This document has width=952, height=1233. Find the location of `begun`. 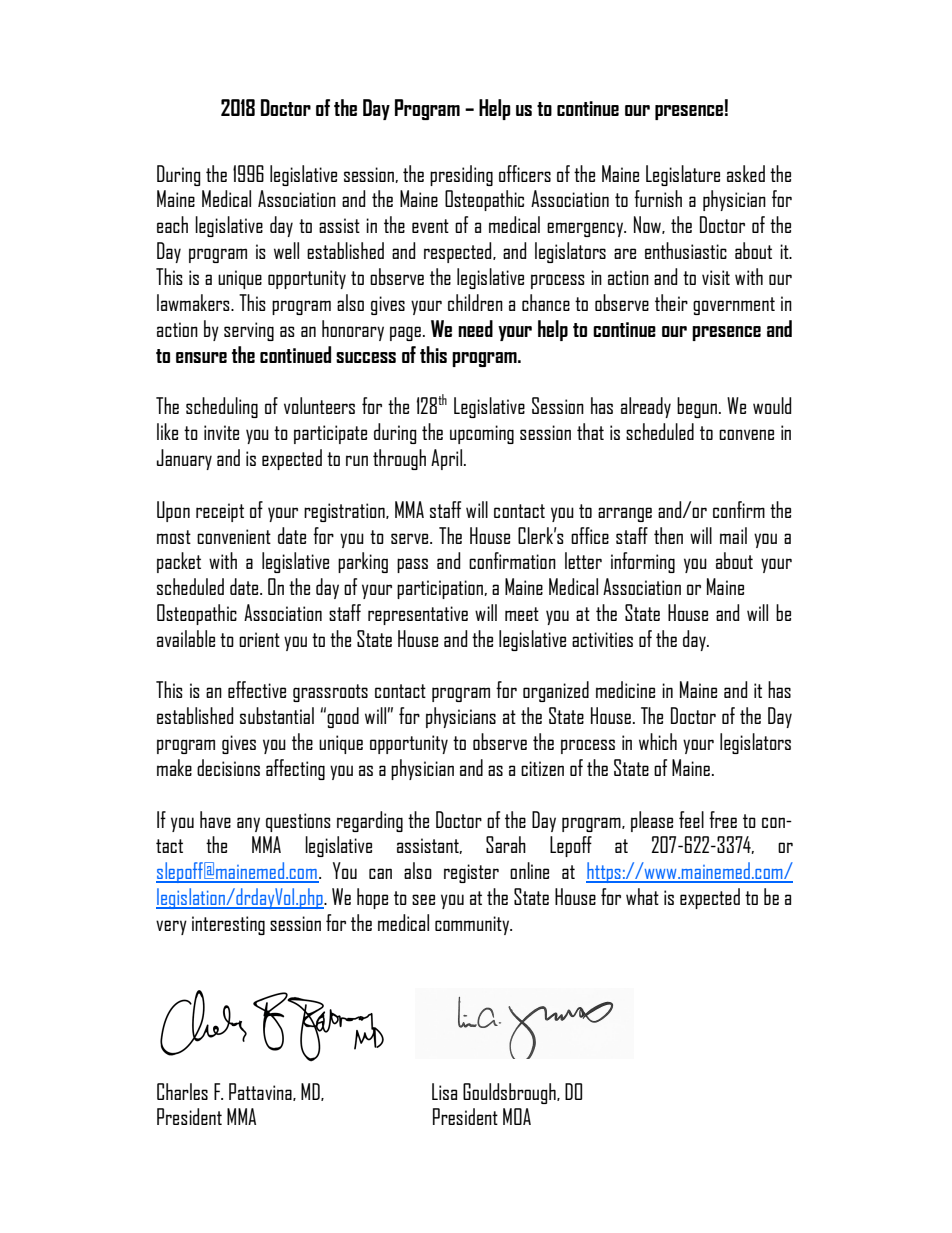

begun is located at coordinates (697, 407).
